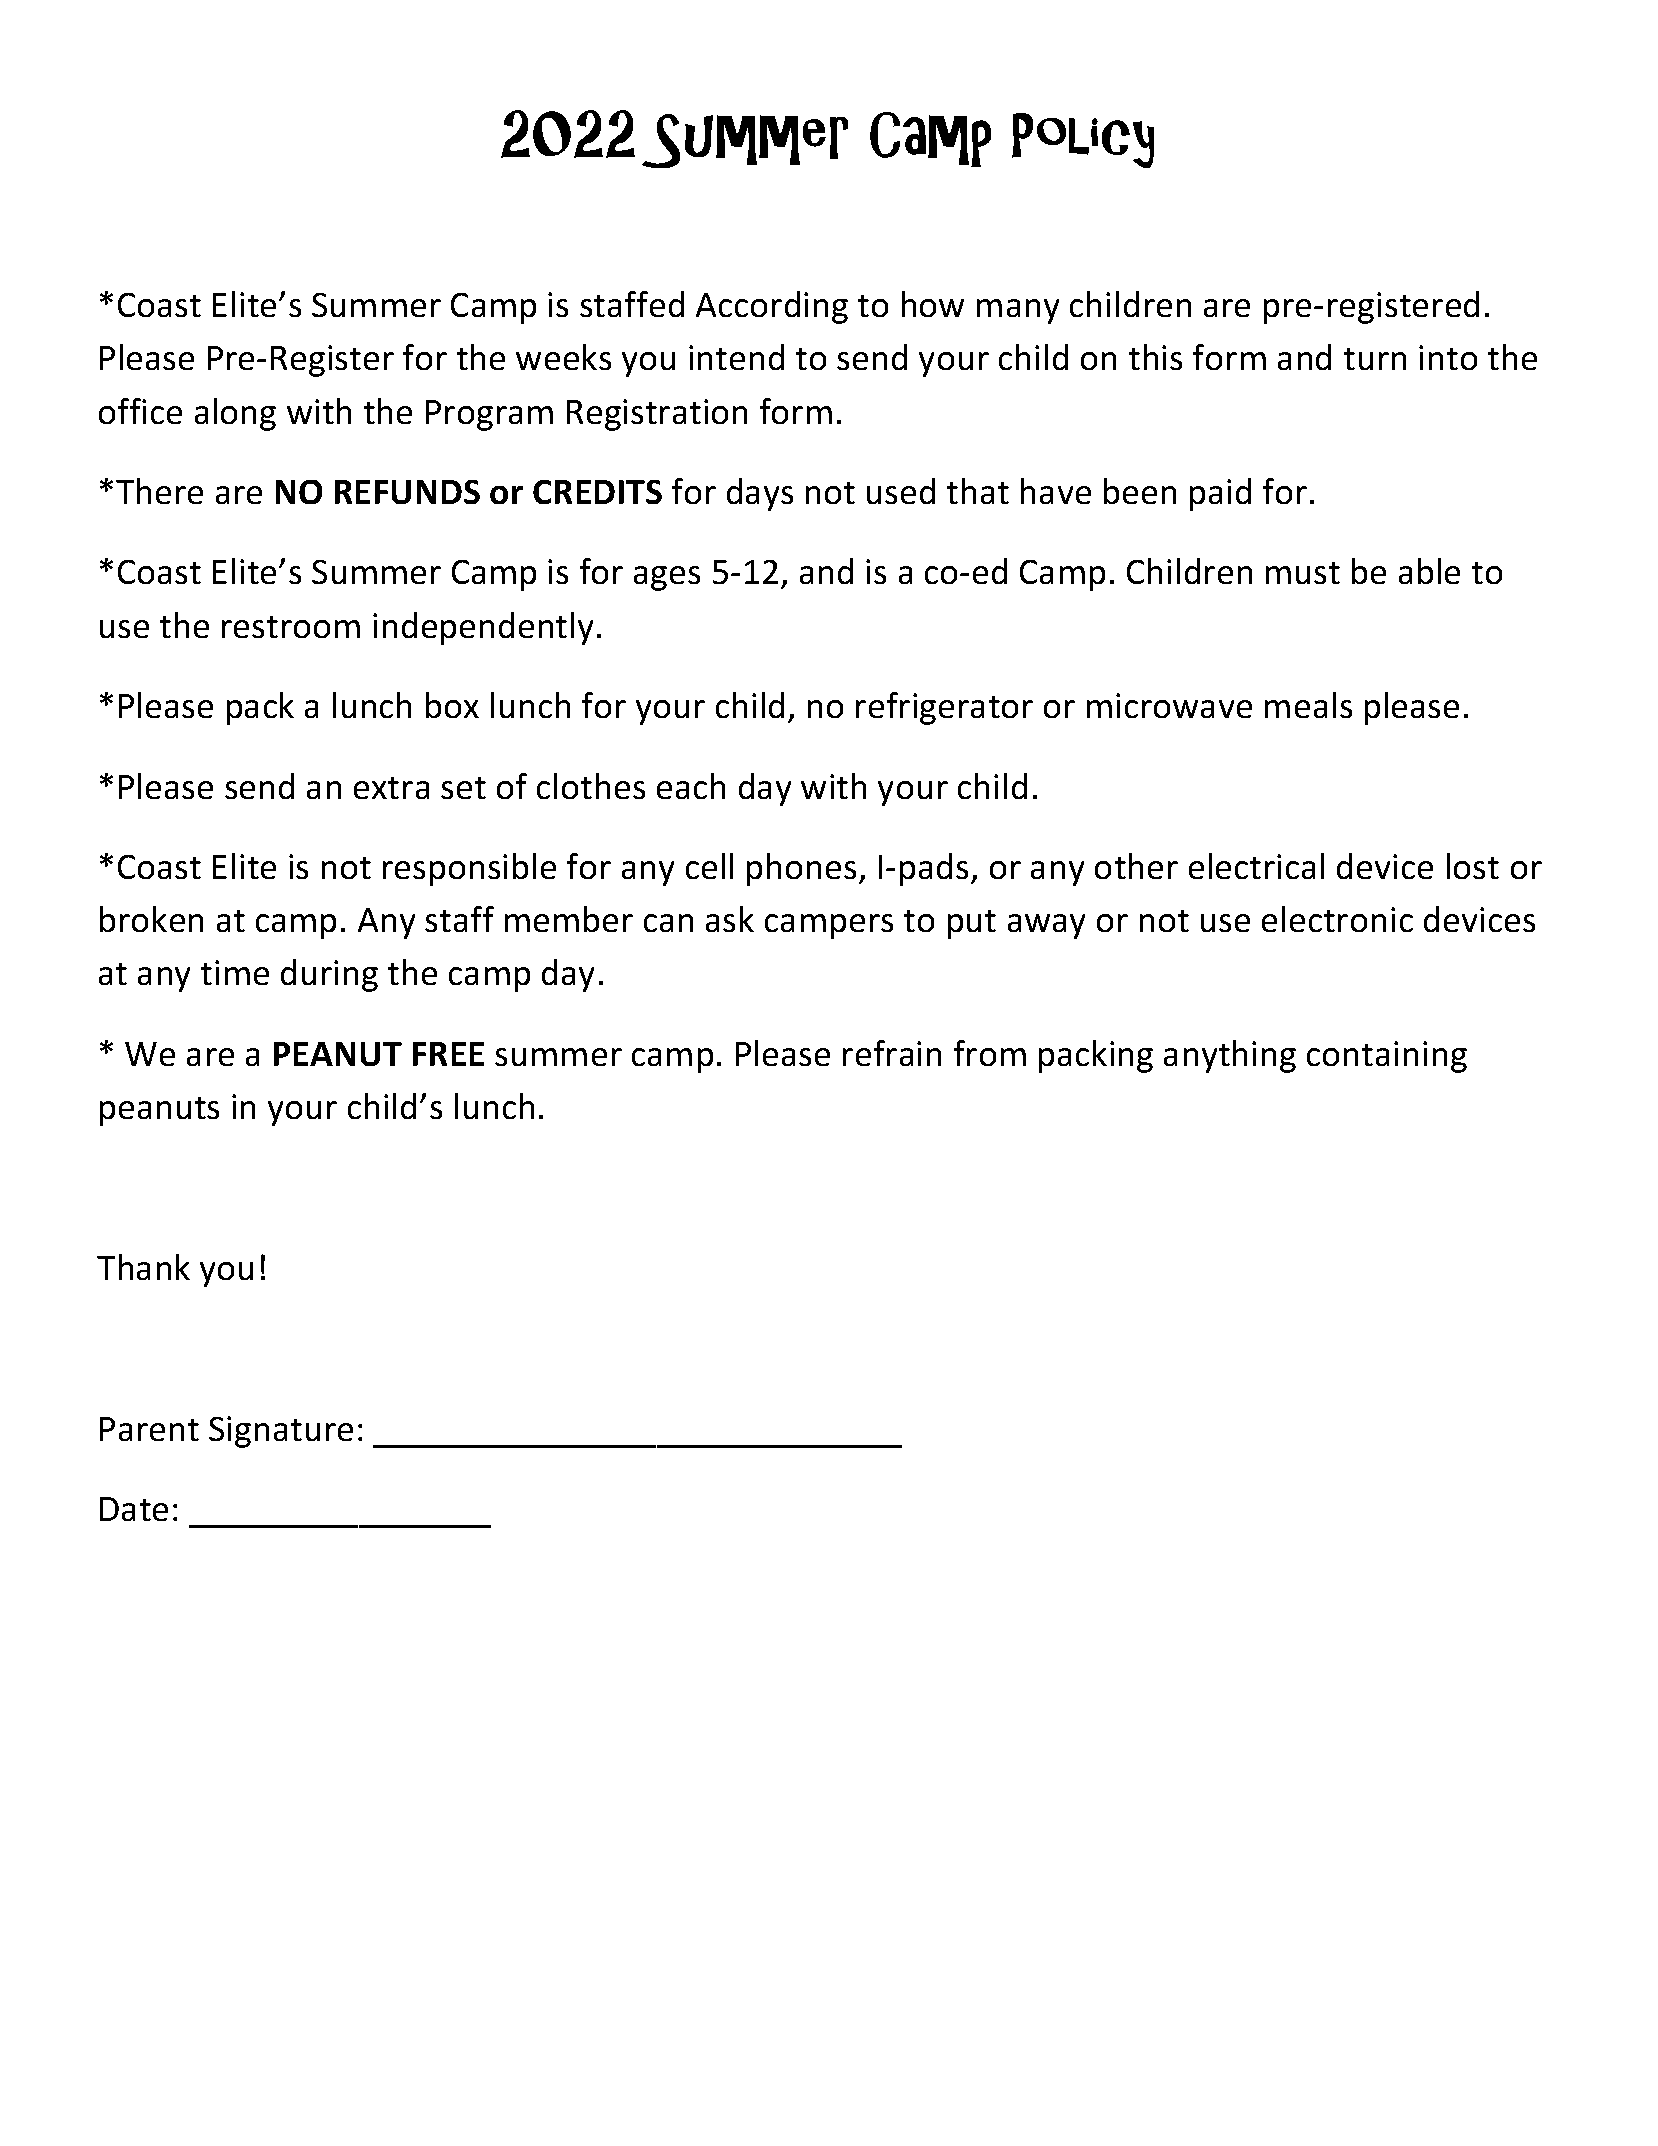 Image resolution: width=1658 pixels, height=2146 pixels. Describe the element at coordinates (801, 869) in the page. I see `phones` at that location.
